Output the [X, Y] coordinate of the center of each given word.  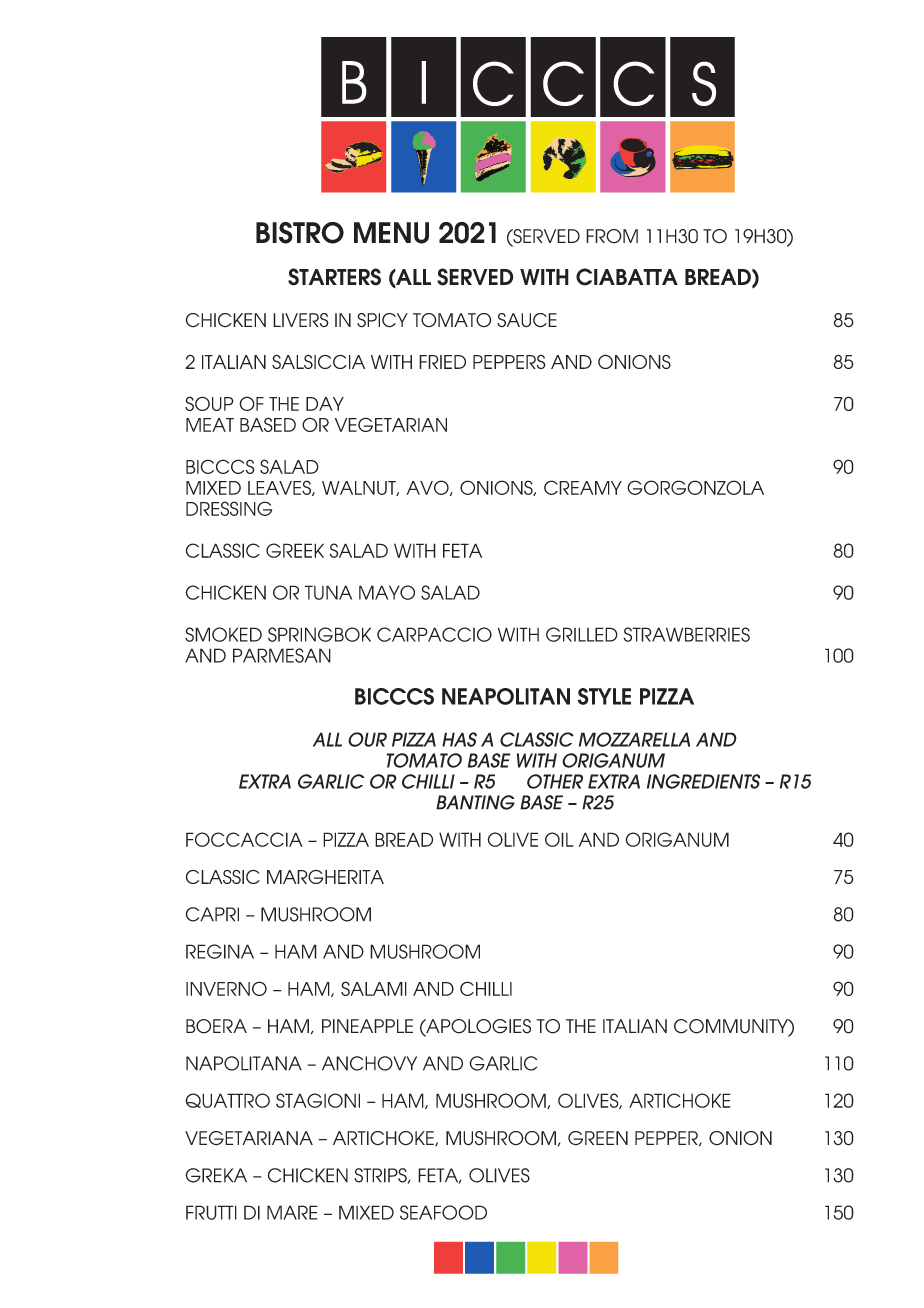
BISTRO [300, 233]
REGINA [220, 951]
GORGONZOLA [695, 487]
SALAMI [374, 988]
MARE [292, 1212]
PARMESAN [282, 655]
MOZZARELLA [634, 739]
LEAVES [280, 488]
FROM [612, 236]
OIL [559, 839]
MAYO [387, 592]
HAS [459, 739]
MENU [391, 233]
